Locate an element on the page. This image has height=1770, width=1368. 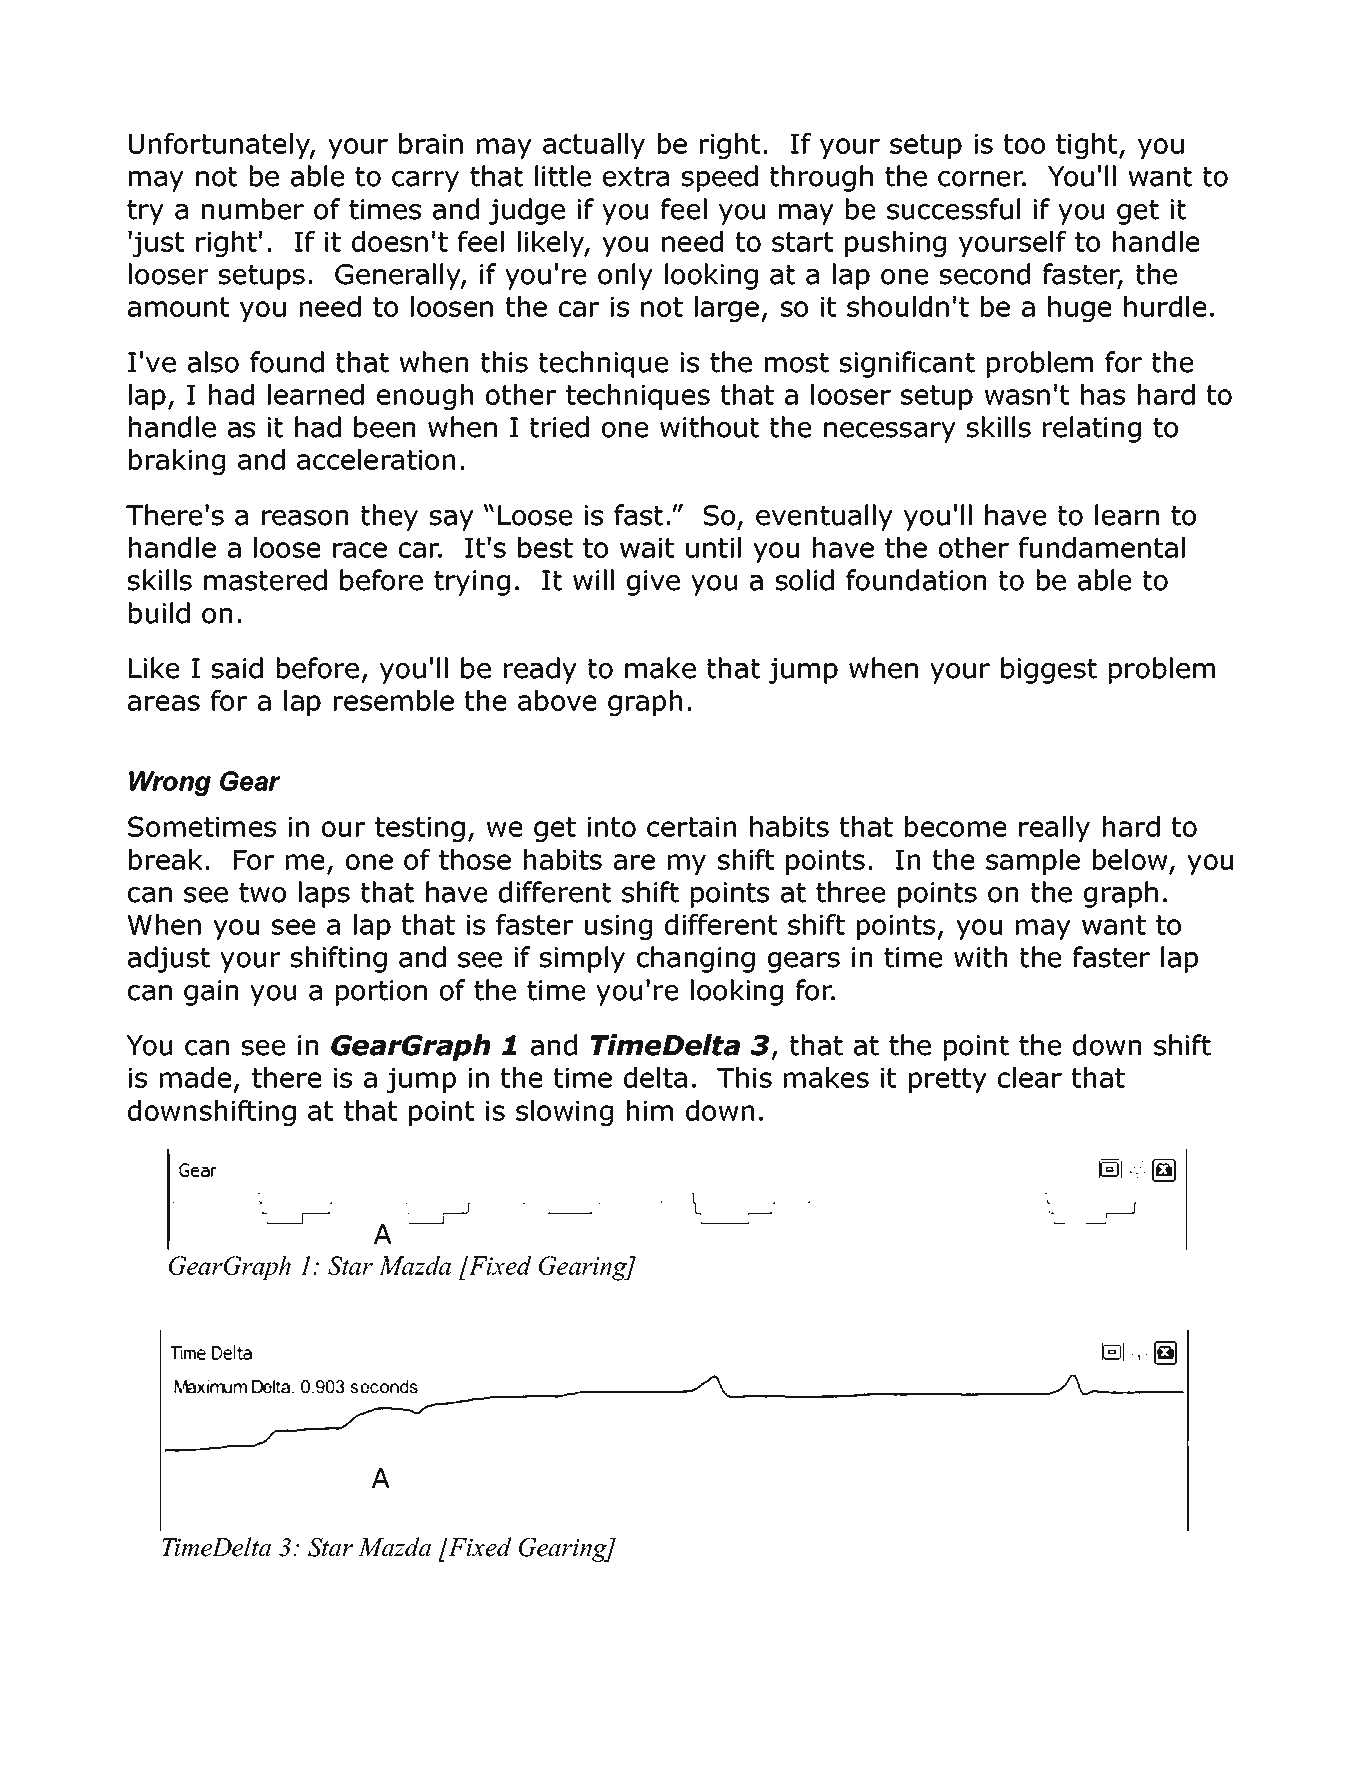
number is located at coordinates (253, 209).
